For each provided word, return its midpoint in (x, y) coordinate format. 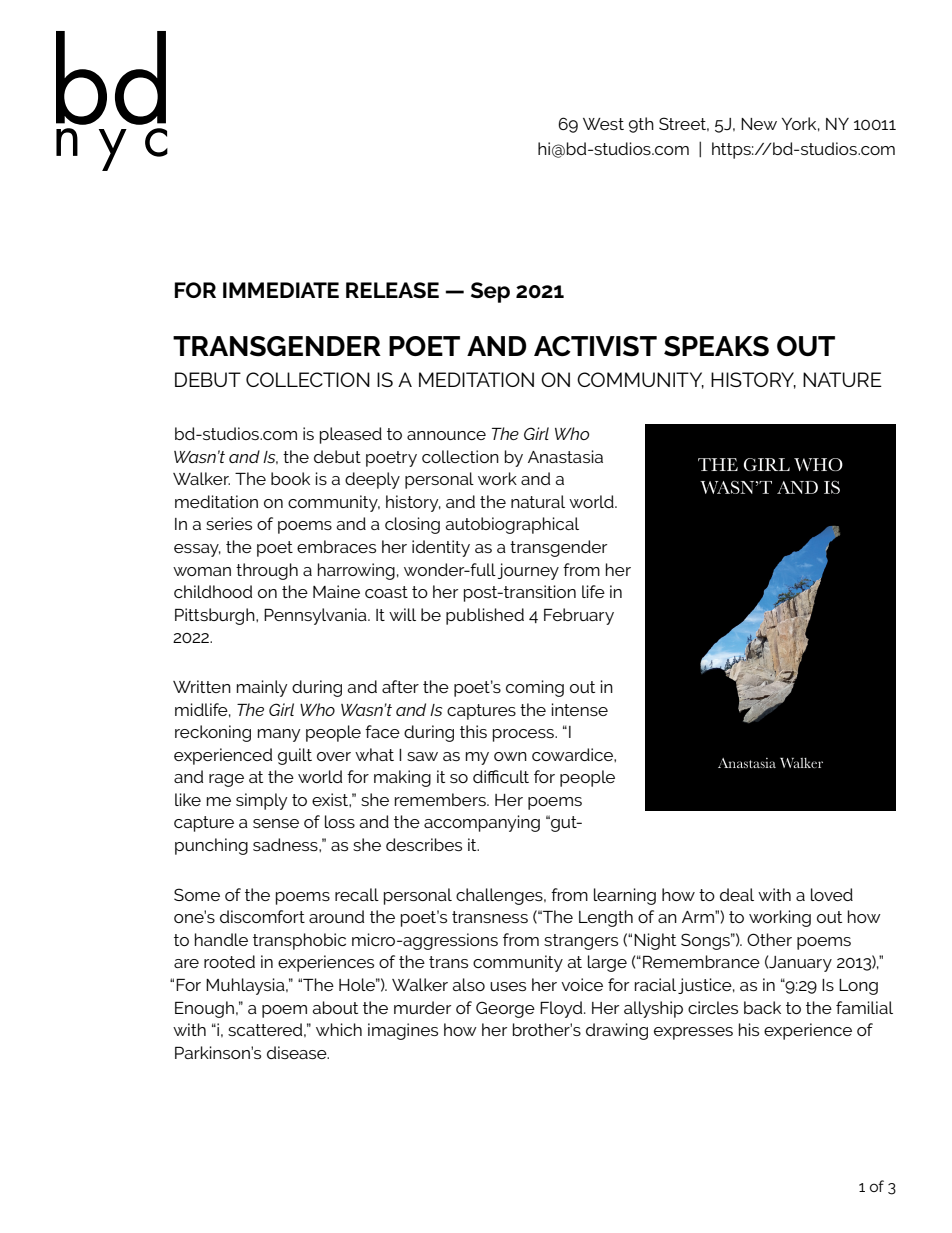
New (759, 124)
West (603, 124)
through (267, 571)
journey (528, 571)
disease (298, 1052)
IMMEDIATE (281, 290)
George (505, 1009)
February (579, 616)
